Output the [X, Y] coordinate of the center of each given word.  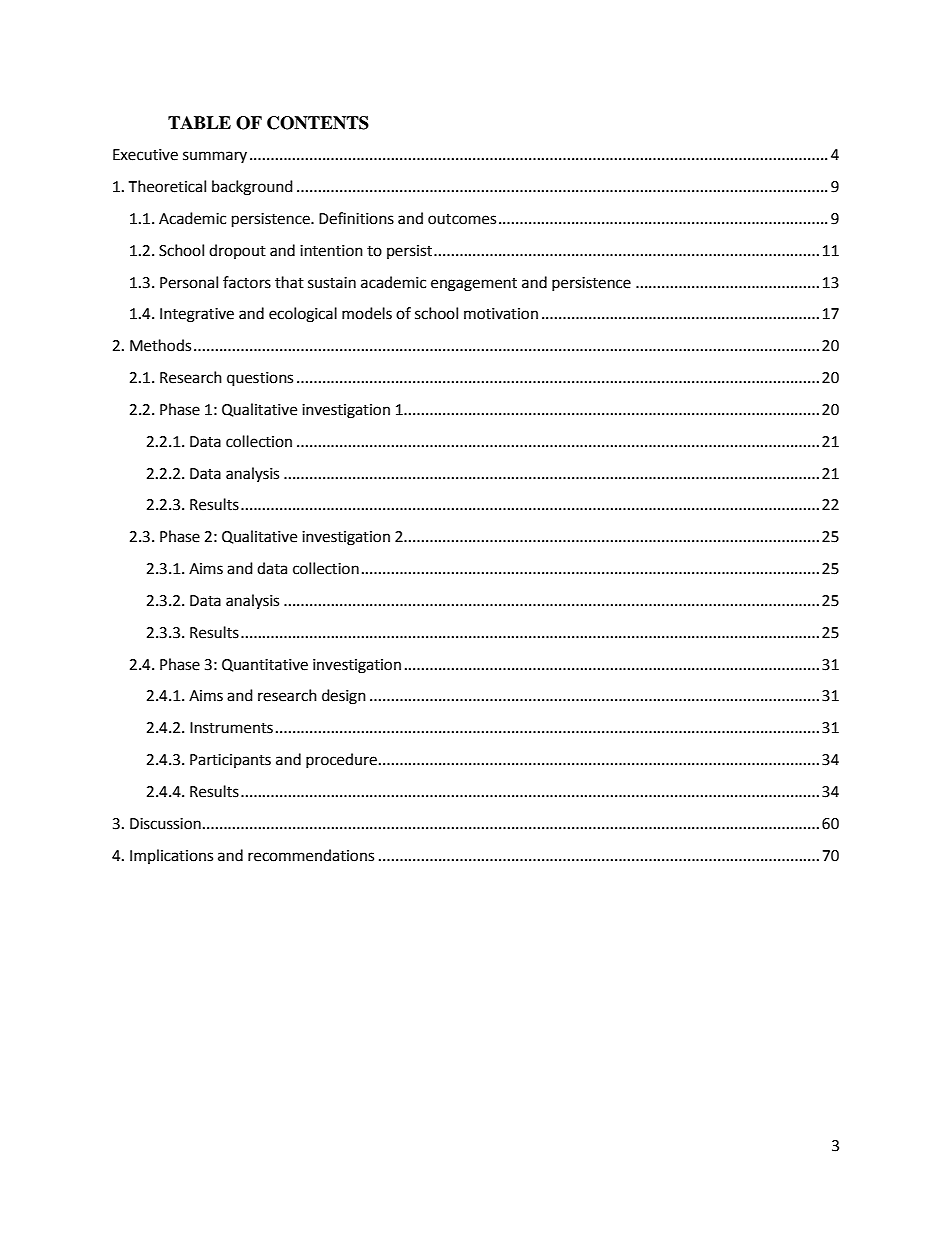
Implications [171, 856]
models [367, 313]
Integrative [197, 315]
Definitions [356, 218]
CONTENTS [318, 123]
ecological [303, 315]
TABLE [199, 122]
